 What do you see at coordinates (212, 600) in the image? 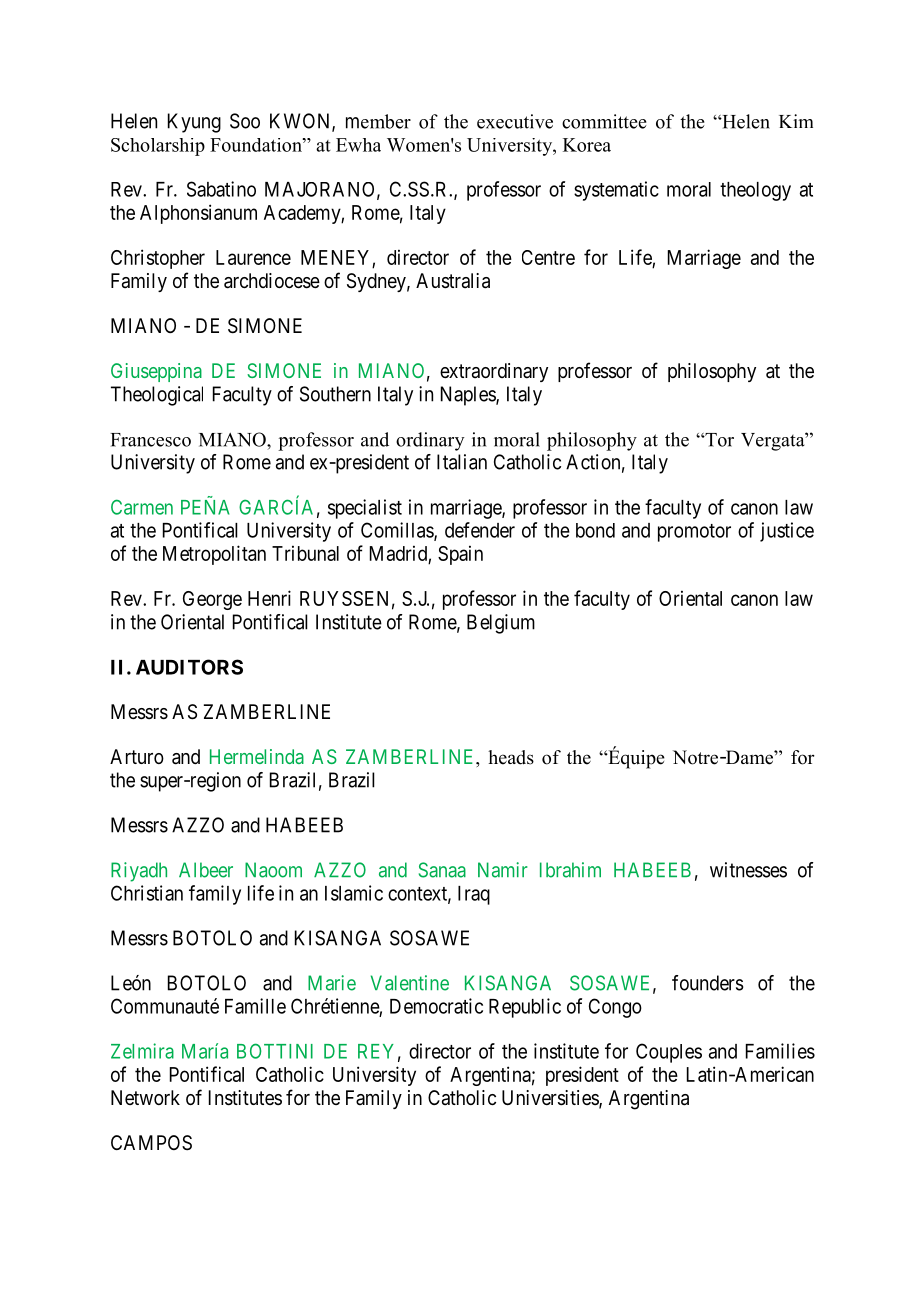
I see `George` at bounding box center [212, 600].
